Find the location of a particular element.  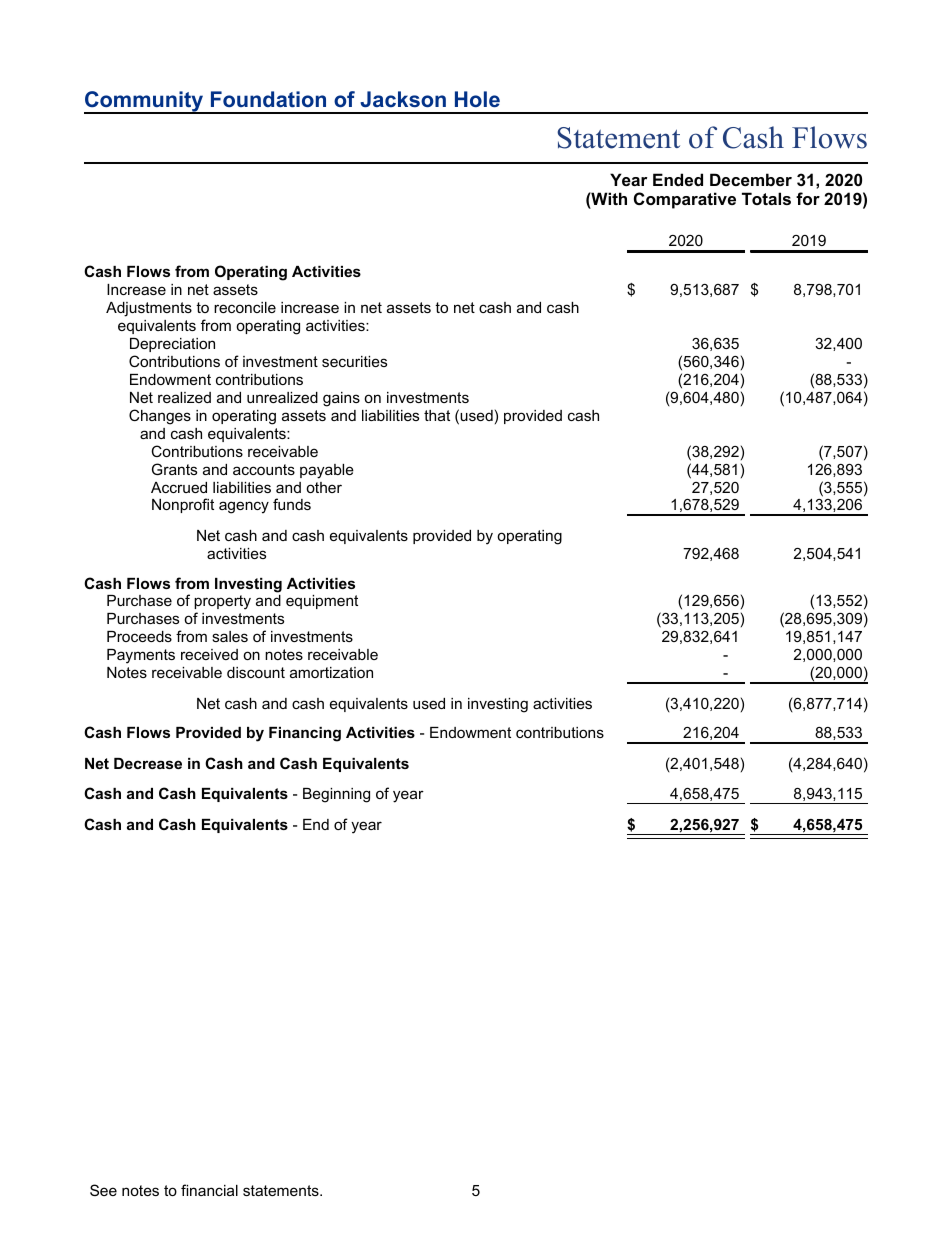

Community is located at coordinates (145, 102).
